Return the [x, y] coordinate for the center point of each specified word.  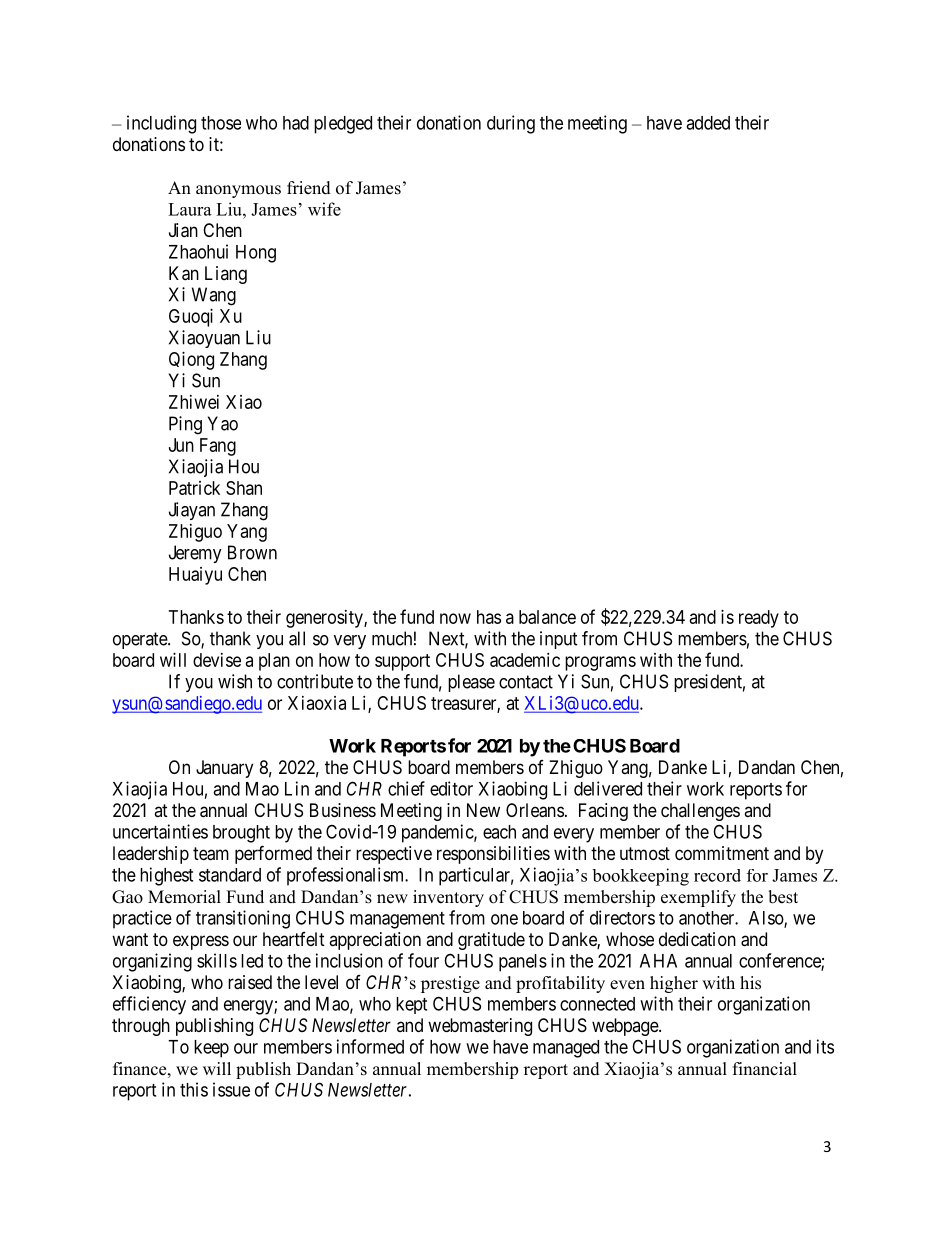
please [471, 683]
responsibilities [493, 855]
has [489, 617]
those [221, 123]
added [708, 123]
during [511, 124]
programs [600, 663]
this [194, 1089]
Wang [214, 296]
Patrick [194, 488]
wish [235, 681]
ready [759, 619]
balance [547, 617]
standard [230, 875]
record [717, 875]
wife [324, 209]
